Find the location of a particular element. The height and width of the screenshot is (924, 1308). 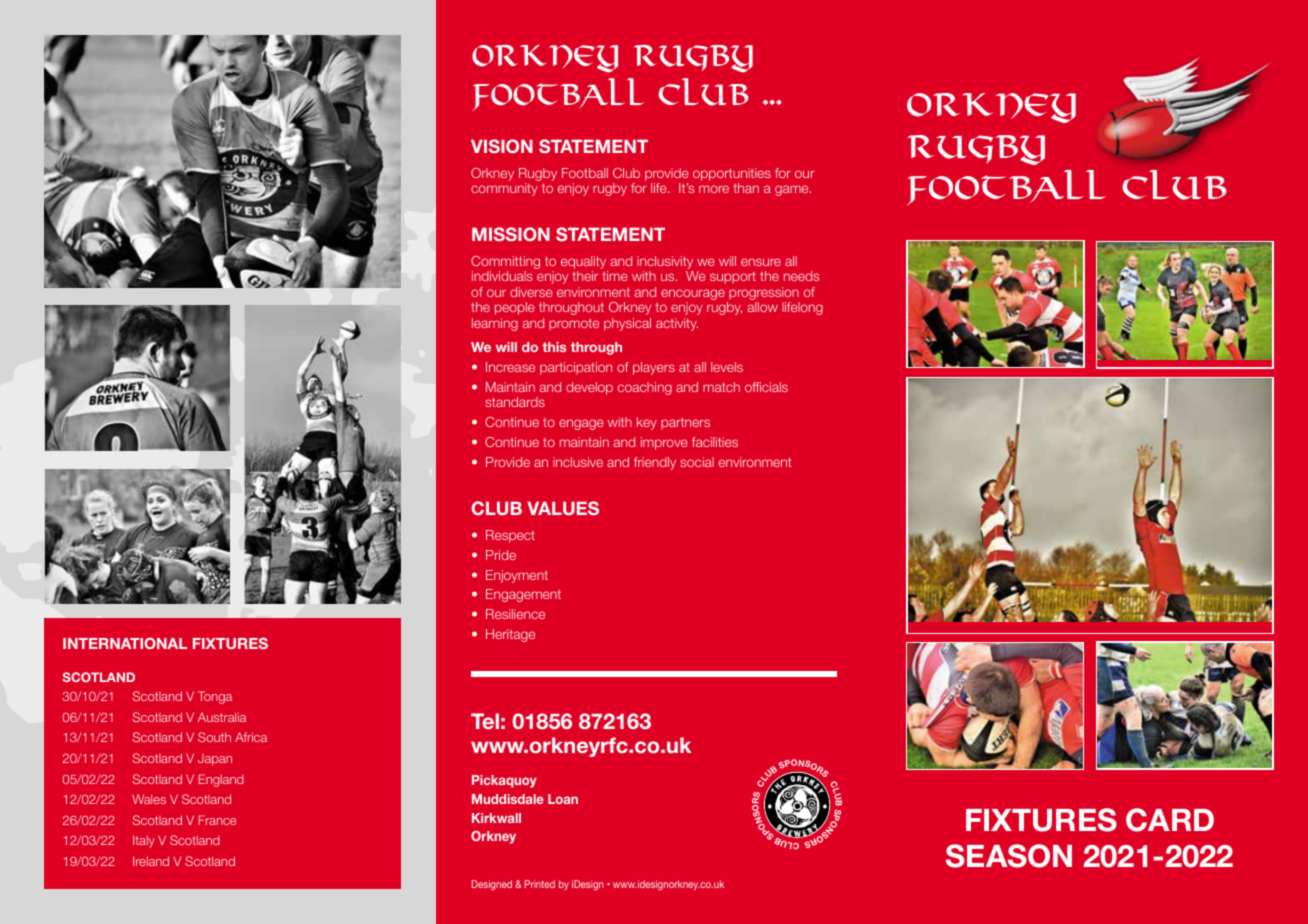

INTERNATIONAL is located at coordinates (125, 643).
